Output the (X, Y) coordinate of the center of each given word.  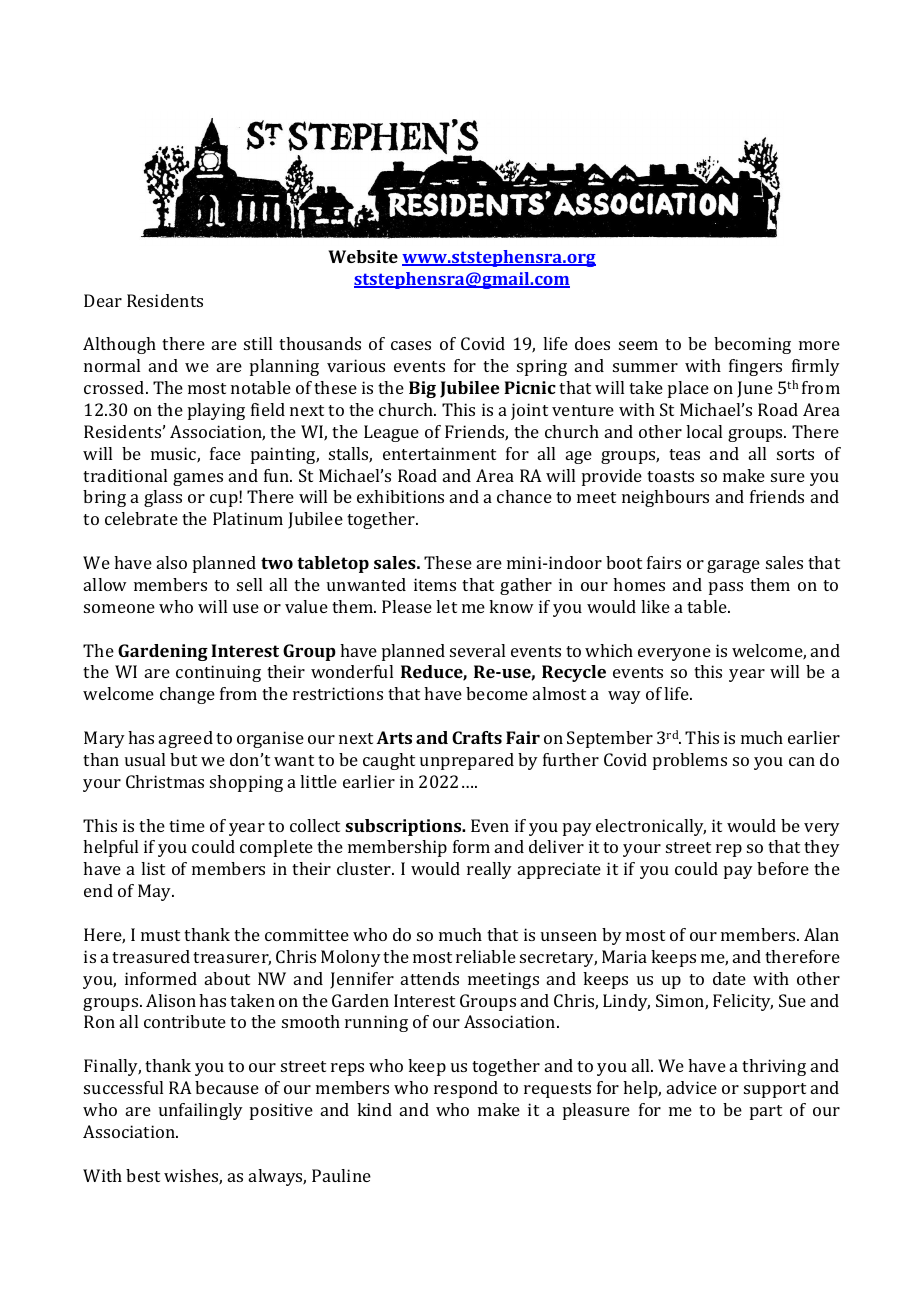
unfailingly (201, 1111)
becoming (752, 345)
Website (363, 256)
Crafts (477, 737)
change (187, 695)
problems (690, 761)
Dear (103, 300)
